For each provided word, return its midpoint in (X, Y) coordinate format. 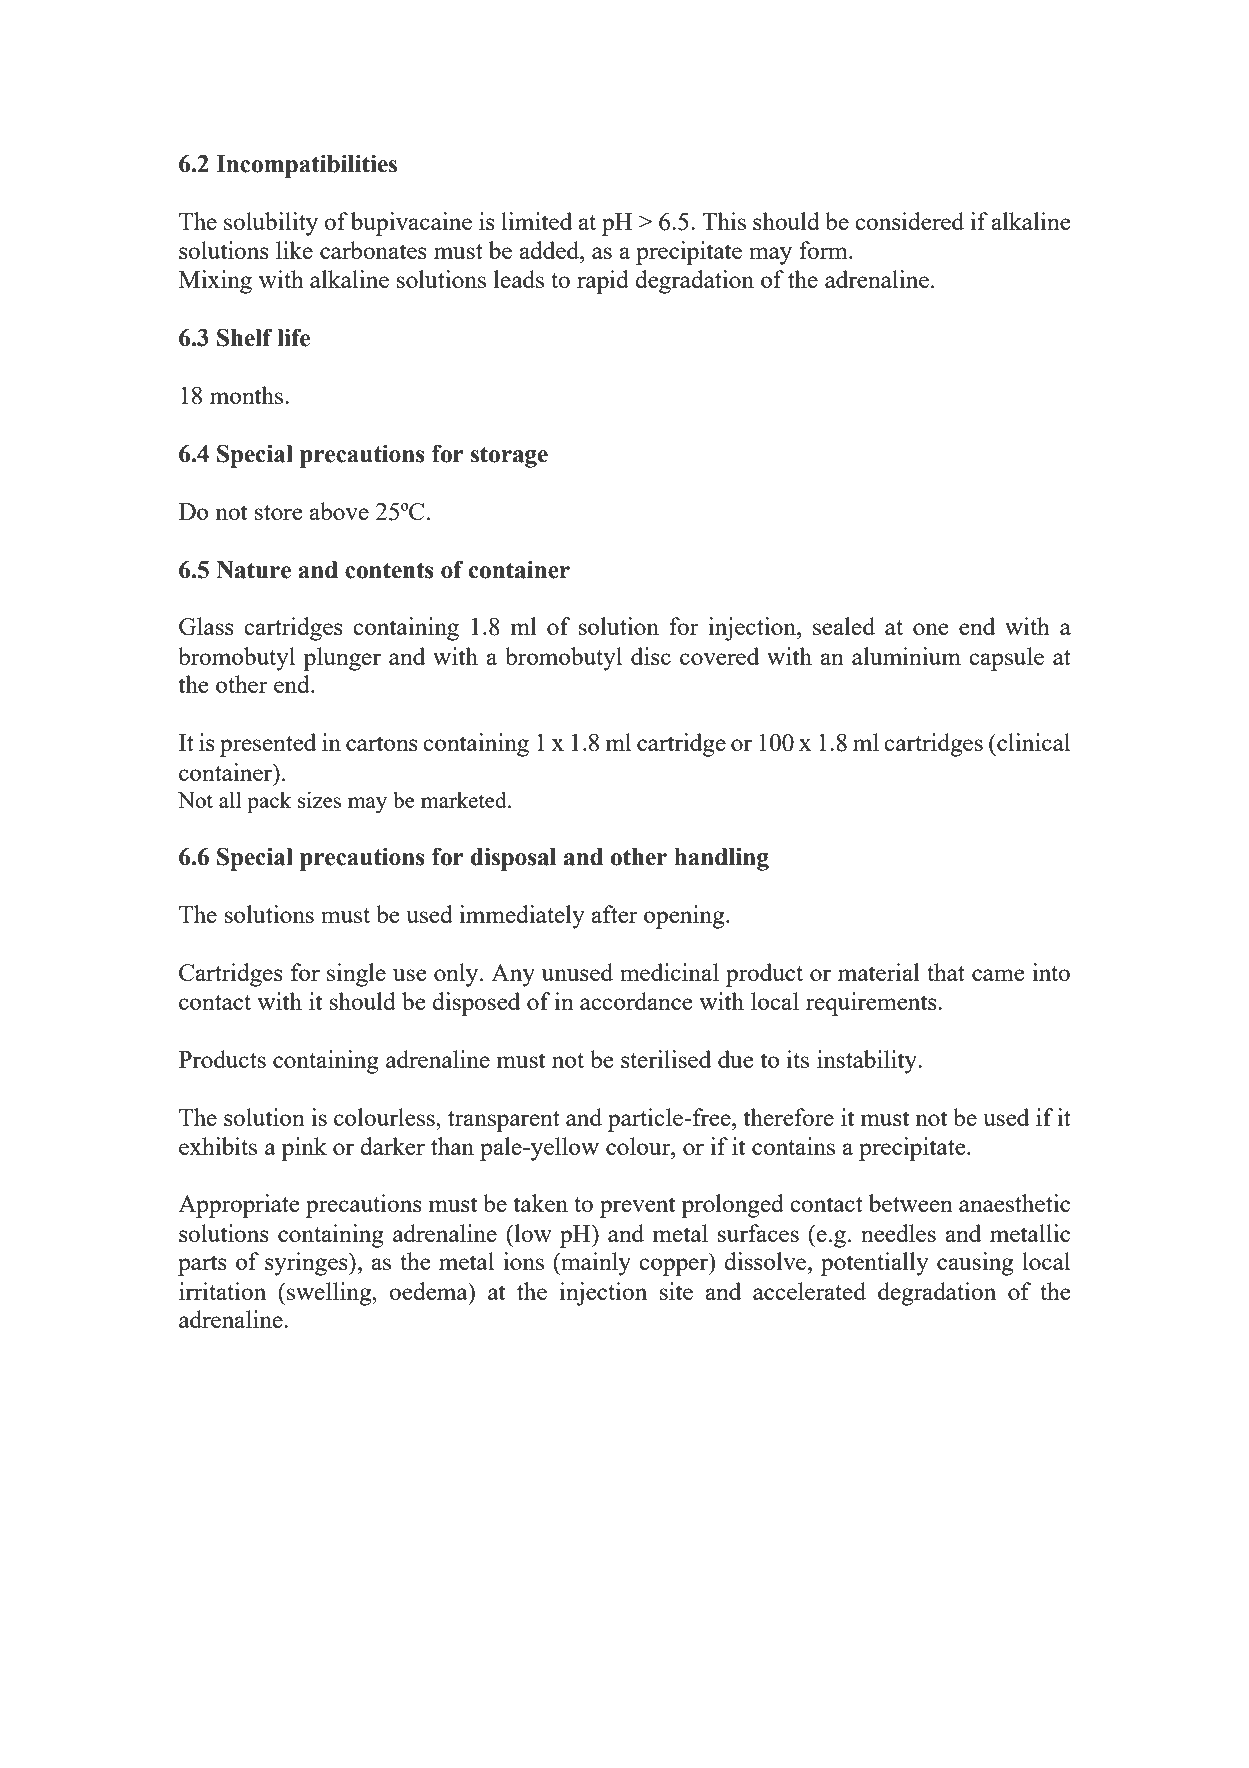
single (356, 975)
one (930, 629)
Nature (253, 570)
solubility (271, 224)
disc (651, 656)
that (946, 972)
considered (909, 221)
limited (536, 221)
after (614, 914)
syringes (307, 1264)
